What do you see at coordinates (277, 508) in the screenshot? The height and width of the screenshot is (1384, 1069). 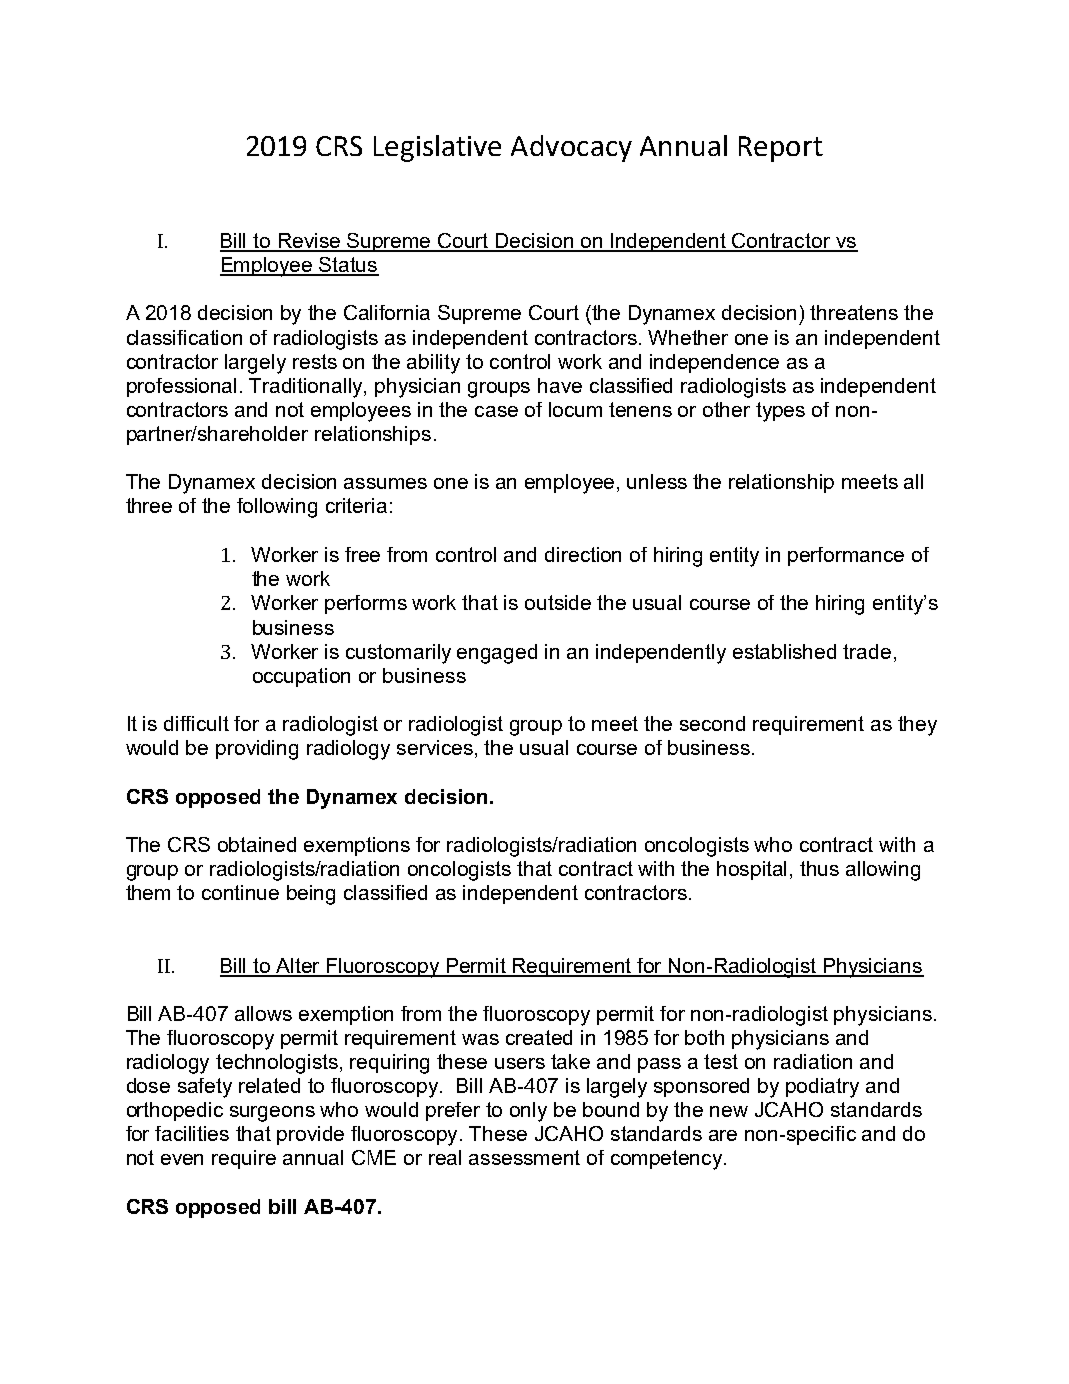 I see `following` at bounding box center [277, 508].
